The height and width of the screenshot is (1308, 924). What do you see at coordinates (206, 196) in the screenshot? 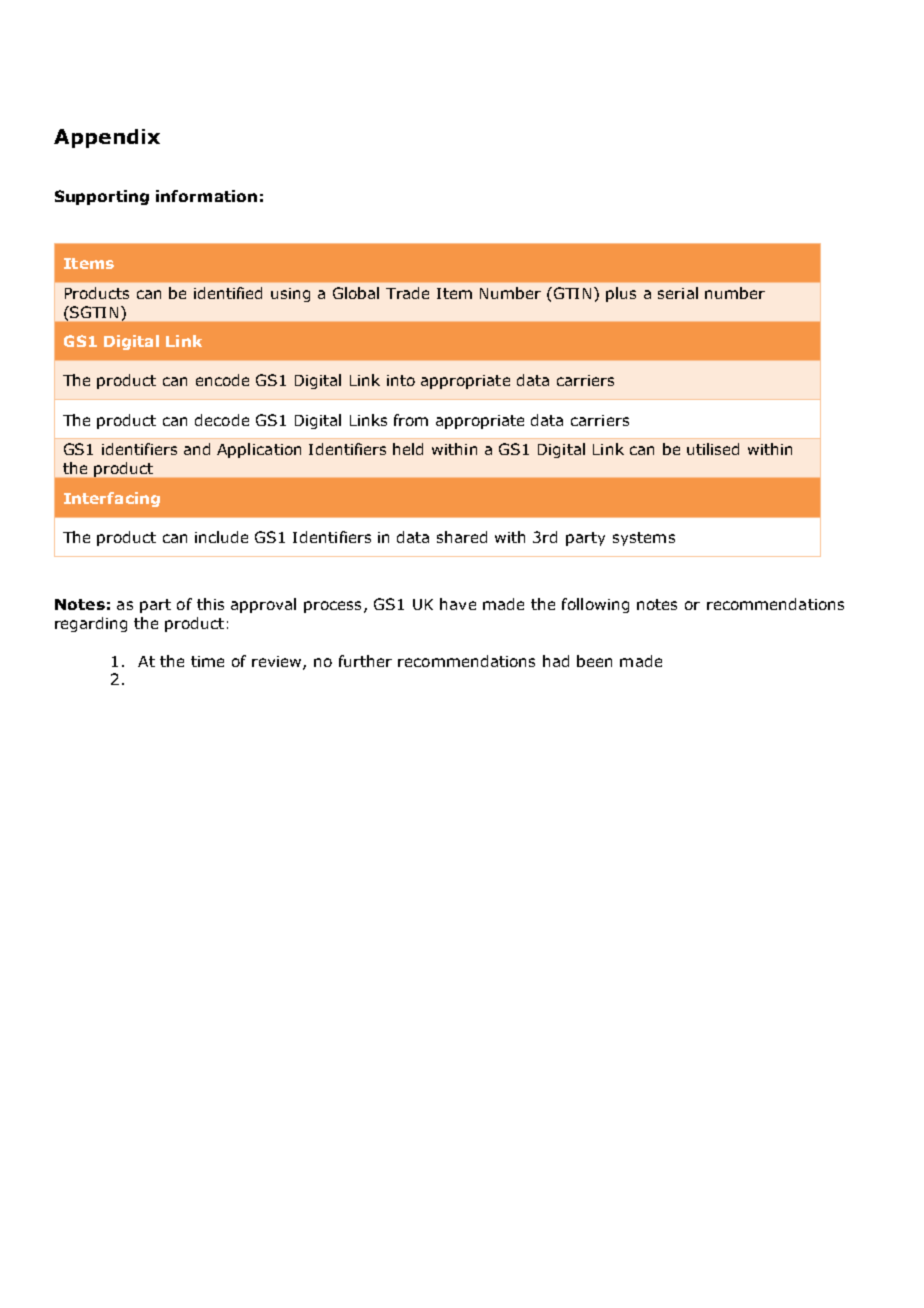
I see `information` at bounding box center [206, 196].
